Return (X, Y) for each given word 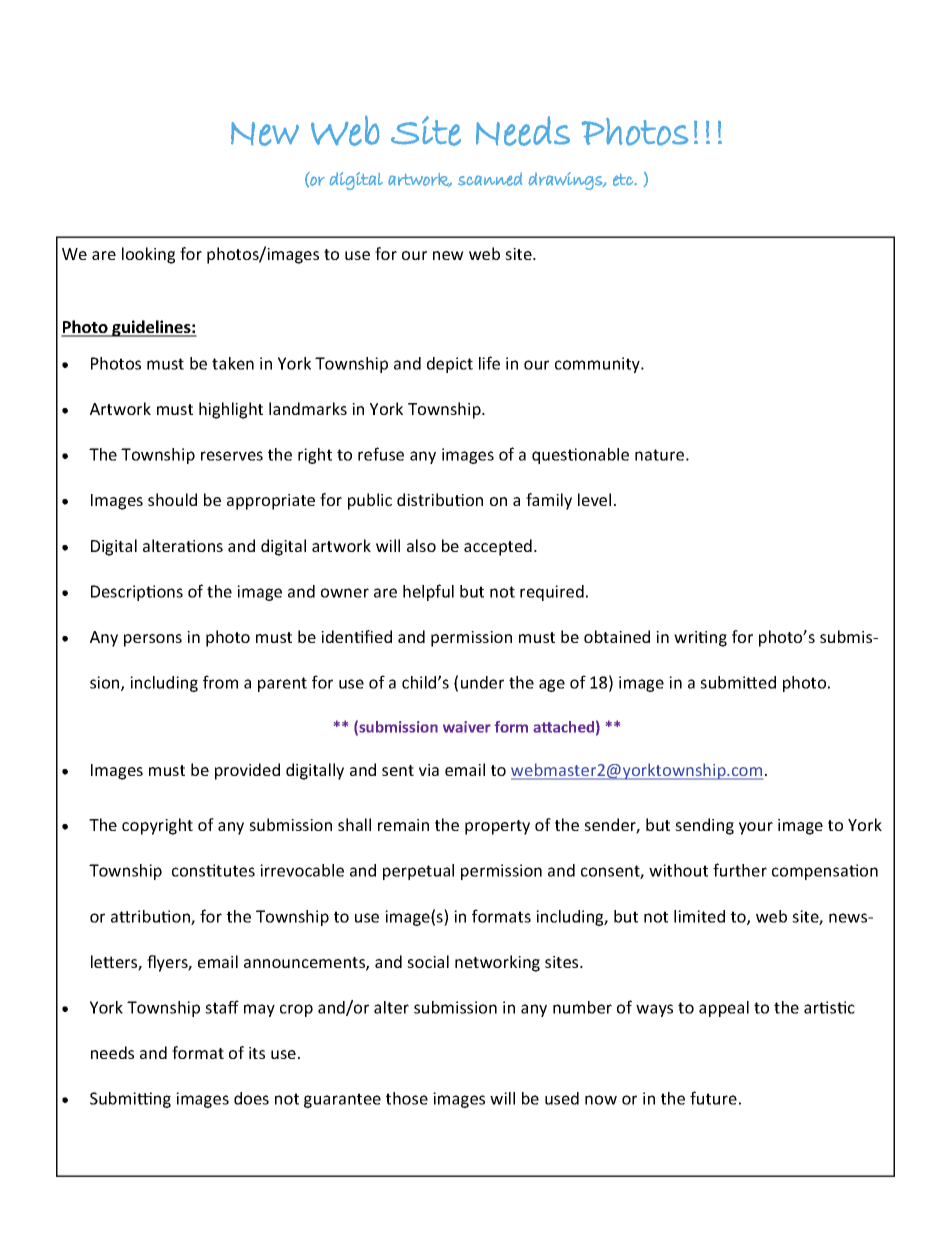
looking (148, 255)
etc (623, 180)
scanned (490, 179)
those (407, 1098)
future (713, 1098)
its (257, 1053)
